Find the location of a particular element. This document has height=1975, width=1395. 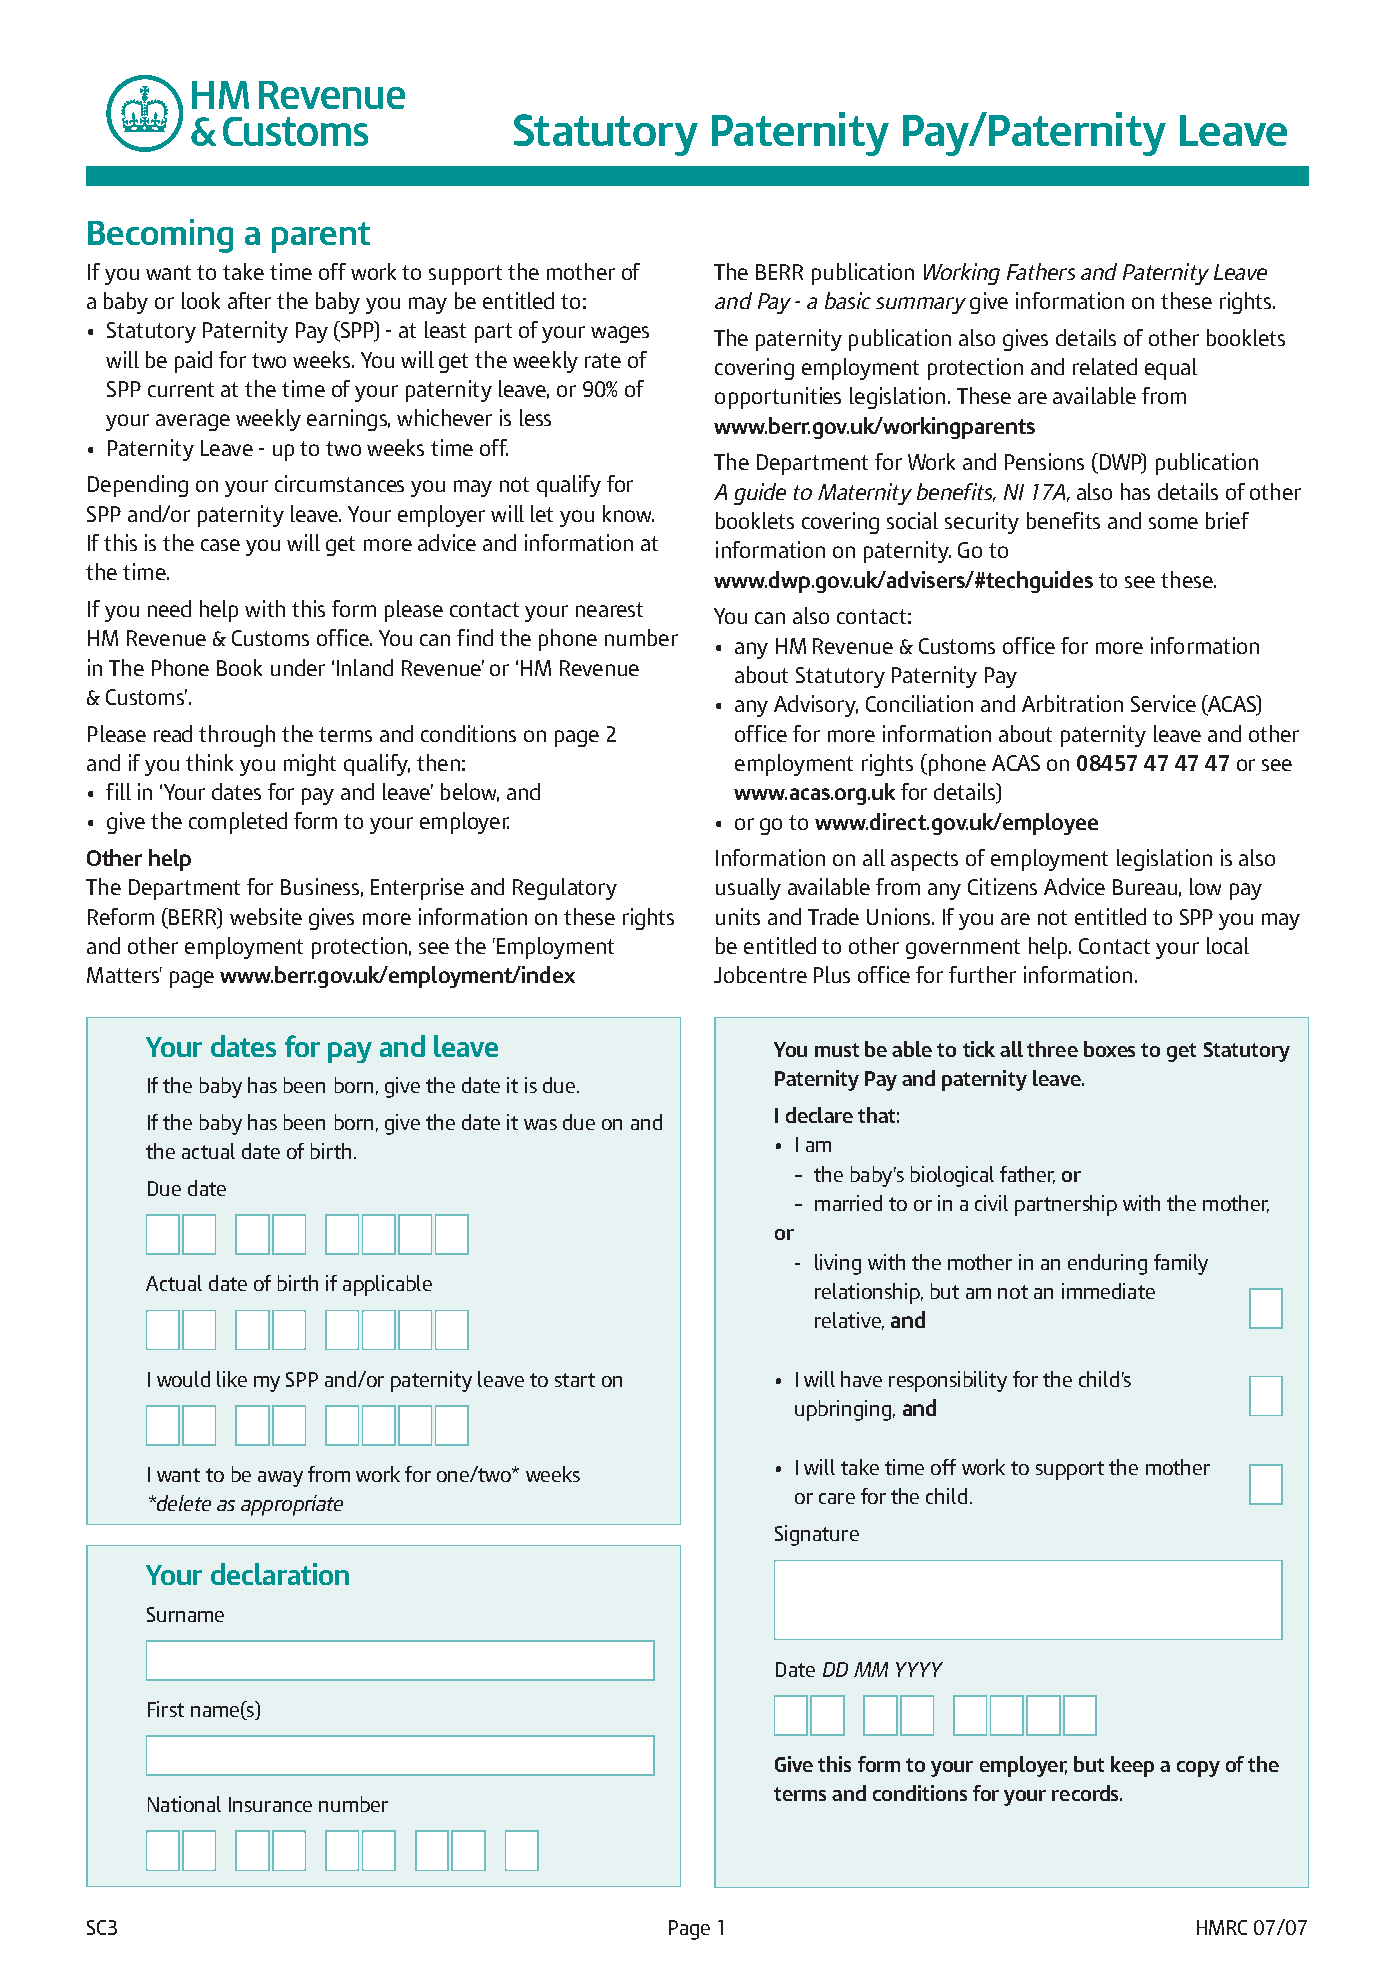

immediate is located at coordinates (1108, 1291).
